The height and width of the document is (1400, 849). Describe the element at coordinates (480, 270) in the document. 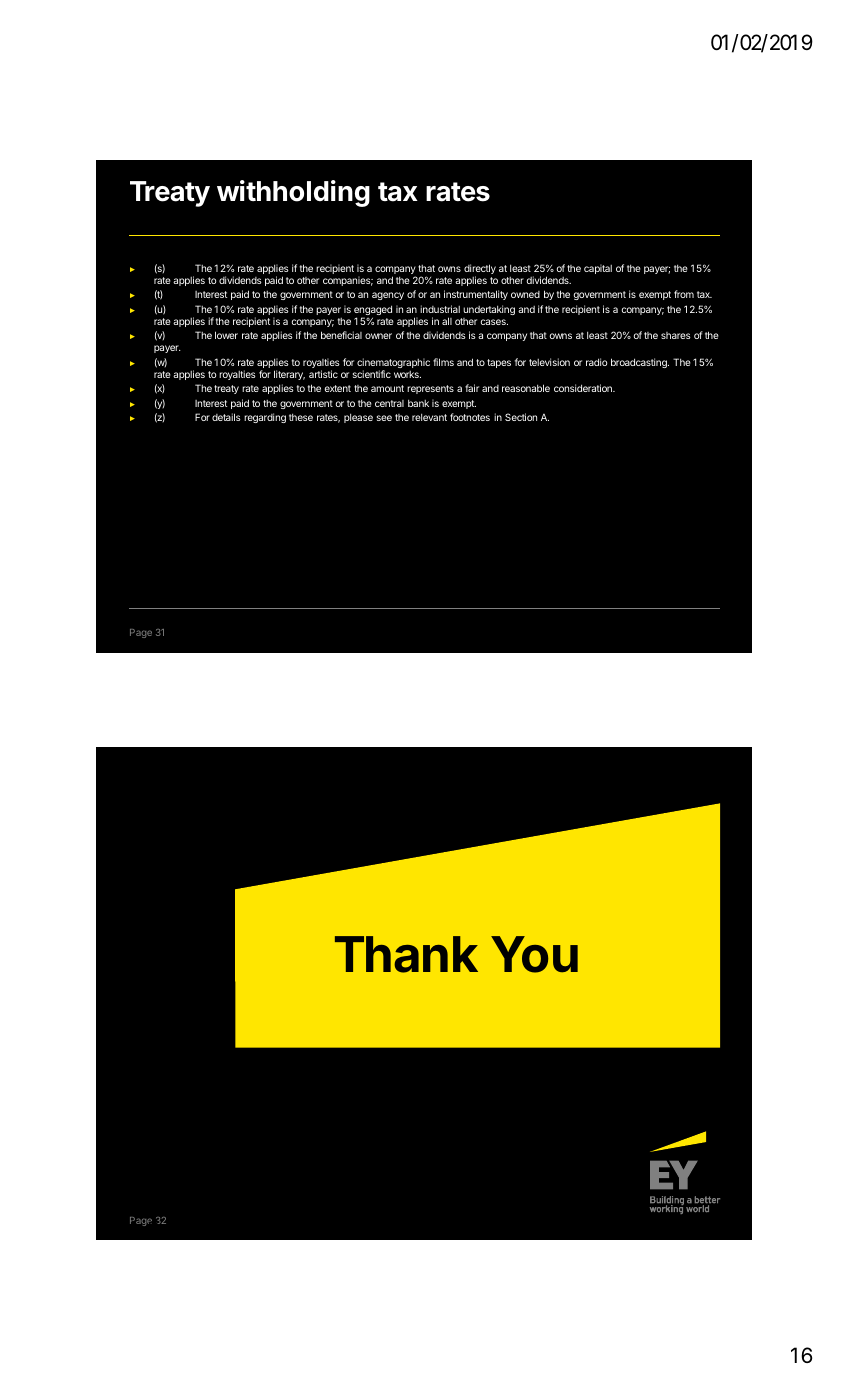

I see `directly` at that location.
